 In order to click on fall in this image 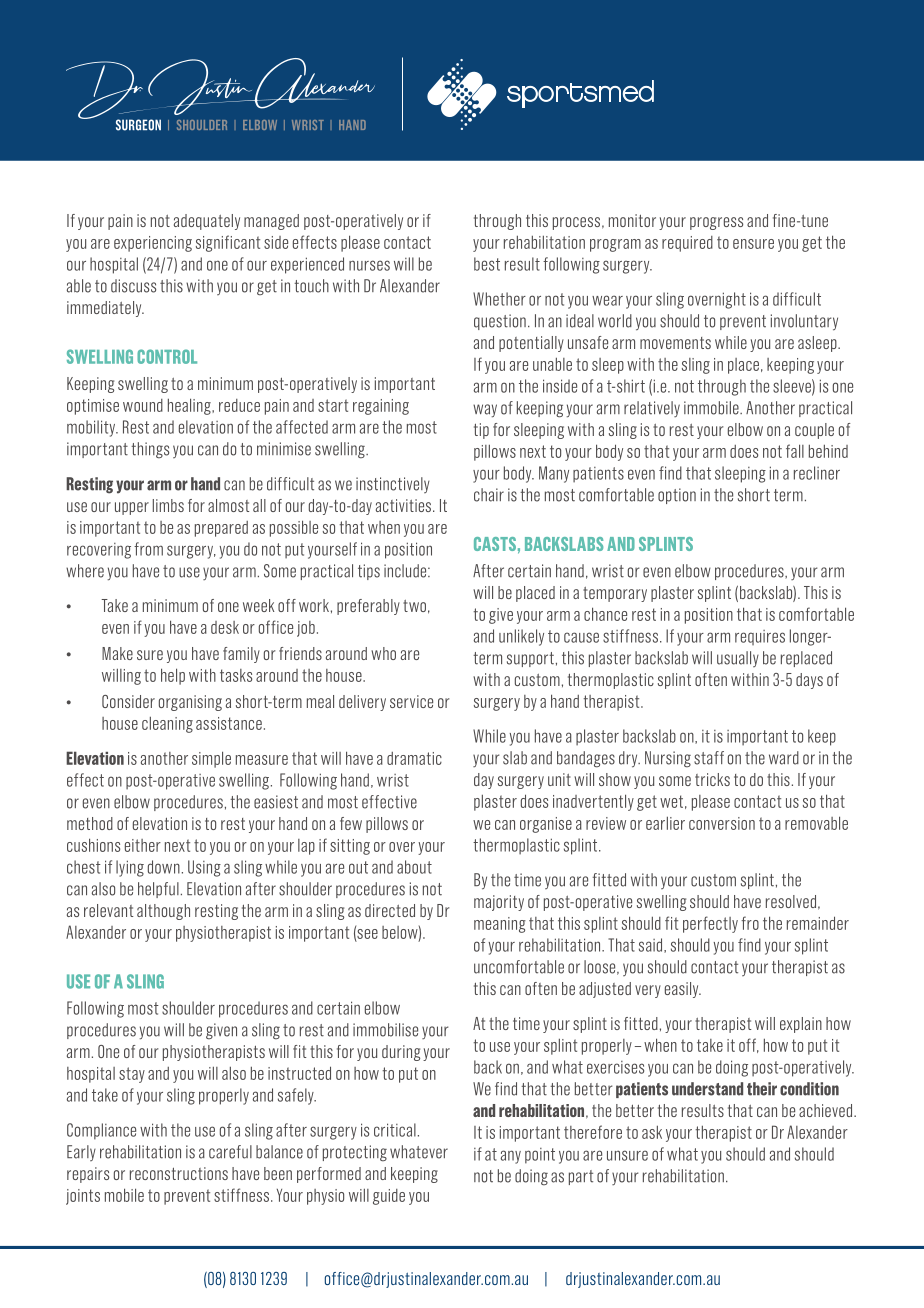, I will do `click(795, 451)`.
